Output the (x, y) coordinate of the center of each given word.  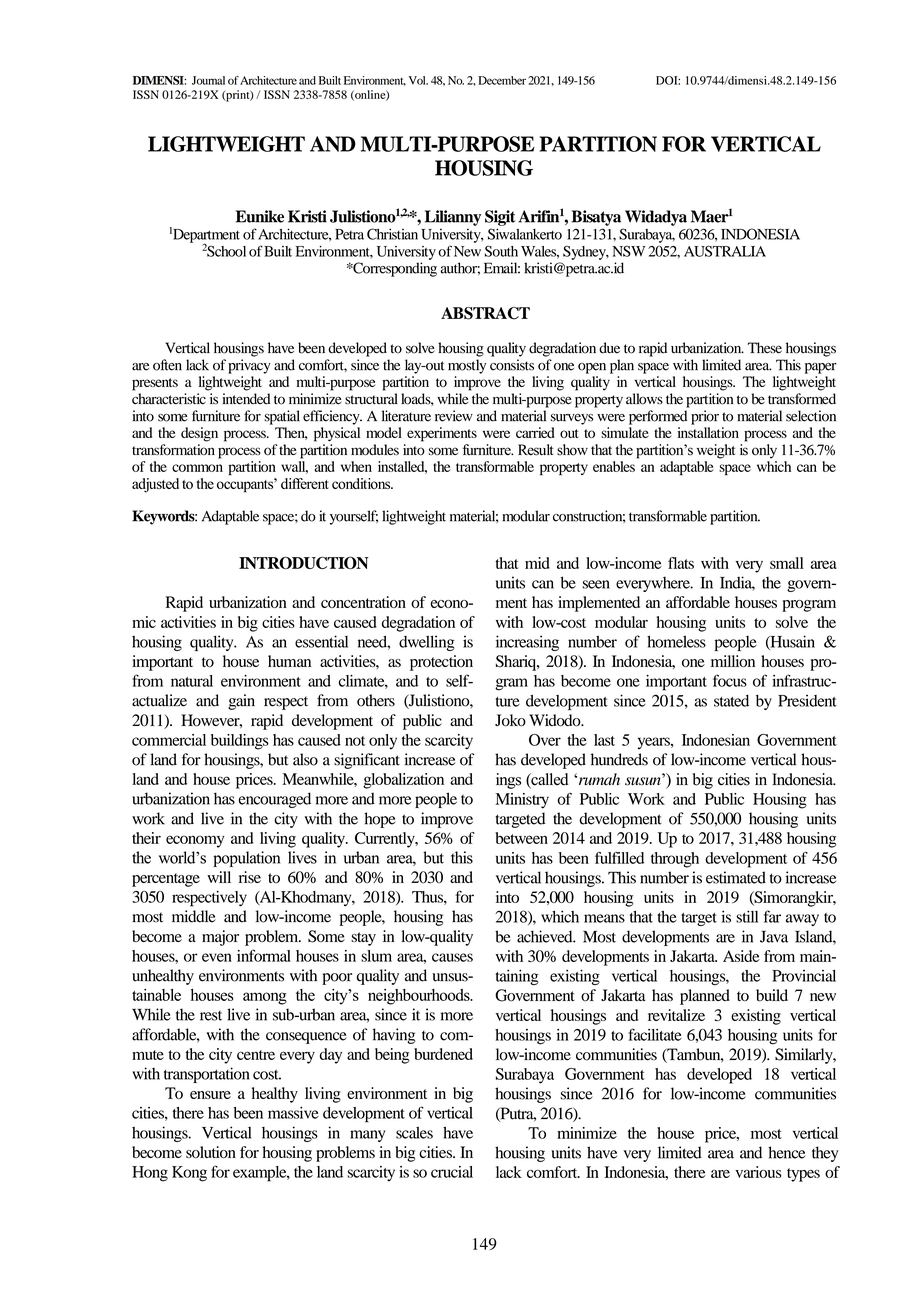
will (219, 877)
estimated (736, 877)
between (521, 838)
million (733, 661)
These (765, 348)
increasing (527, 643)
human (289, 661)
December (502, 80)
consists (512, 365)
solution (211, 1152)
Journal (208, 80)
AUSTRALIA (725, 251)
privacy (249, 366)
